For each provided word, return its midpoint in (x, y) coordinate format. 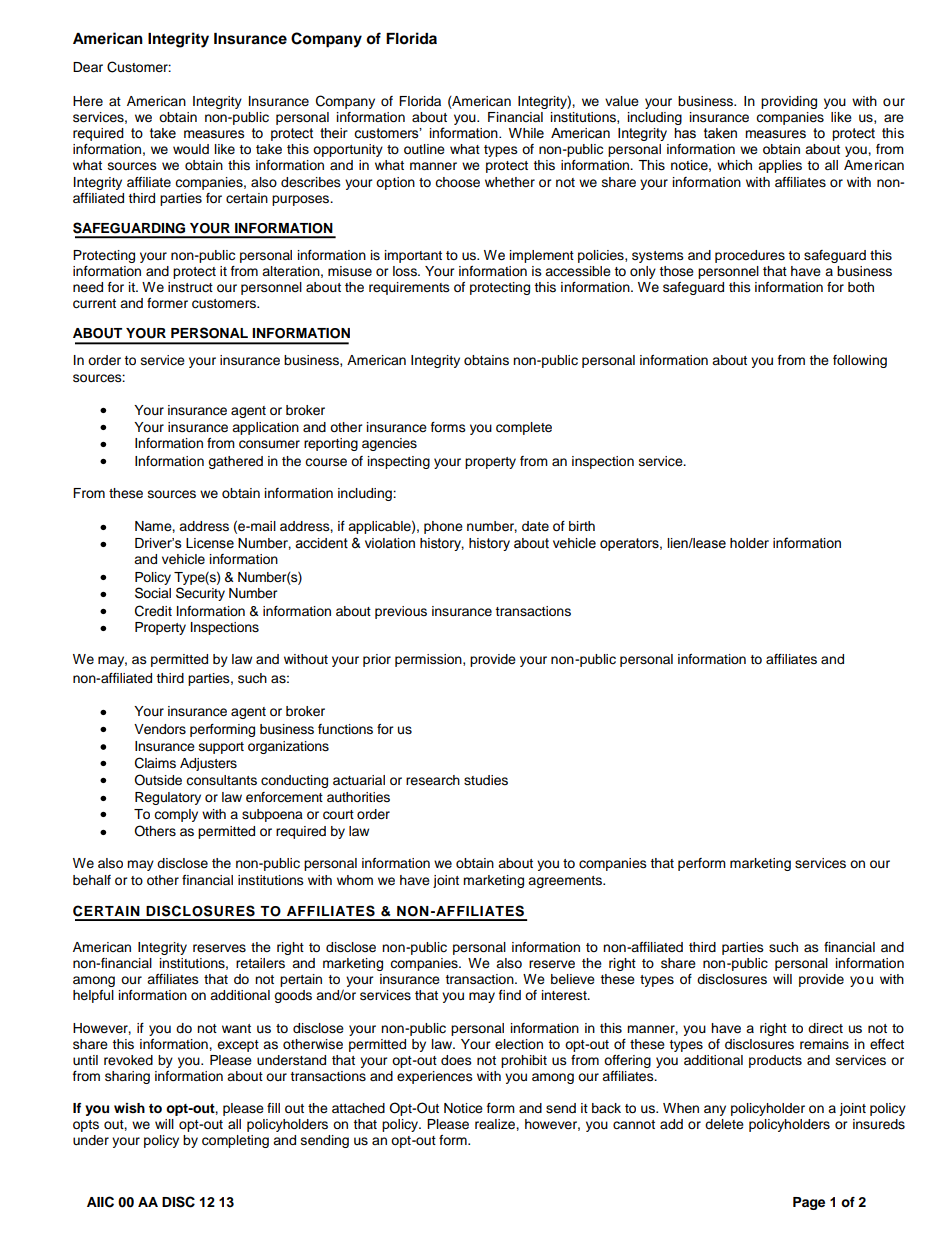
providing (789, 102)
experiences (435, 1077)
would (191, 149)
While (526, 133)
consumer (269, 444)
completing (235, 1141)
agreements (566, 882)
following (860, 361)
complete (524, 428)
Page (809, 1203)
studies (486, 780)
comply (176, 815)
